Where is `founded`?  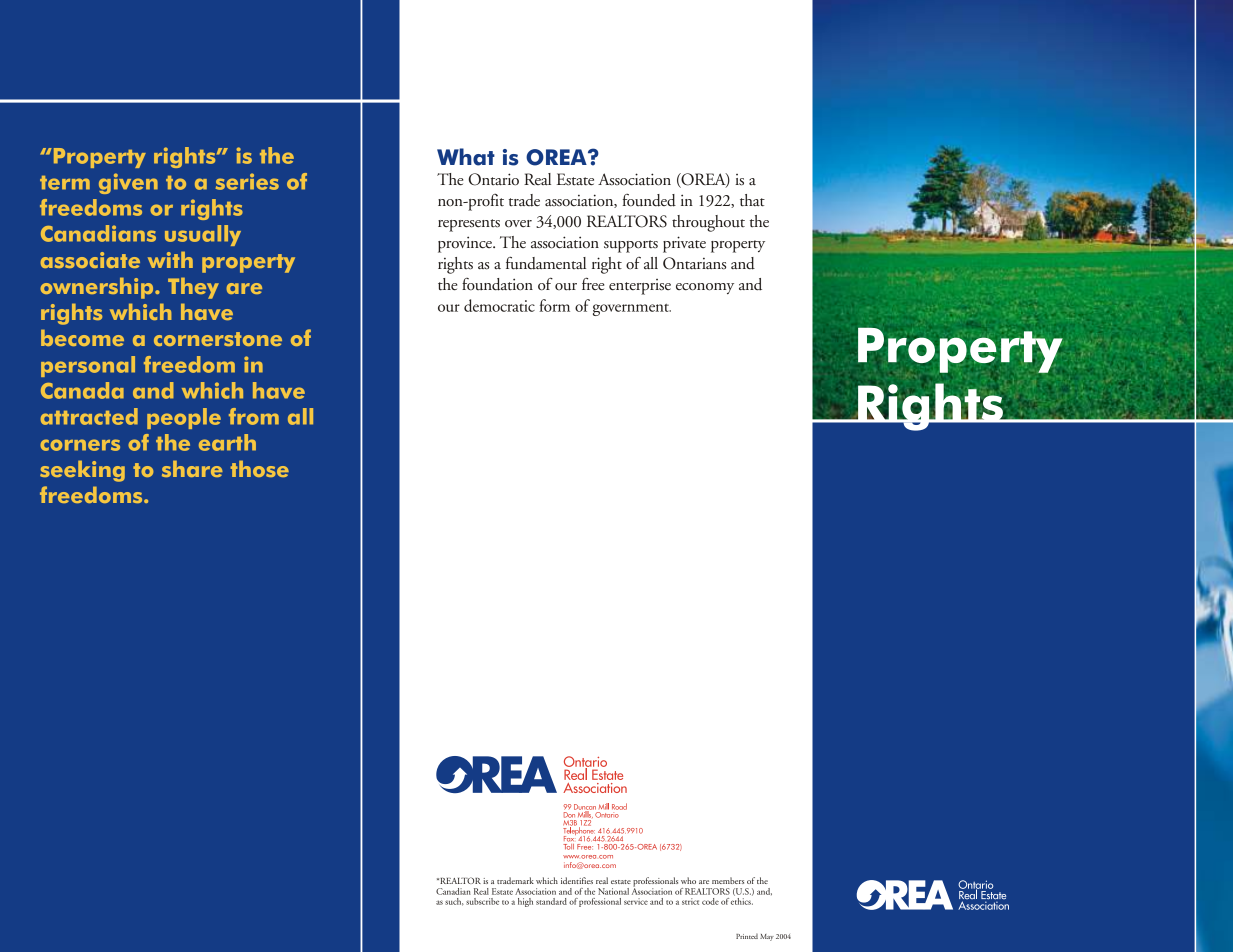 founded is located at coordinates (649, 200).
